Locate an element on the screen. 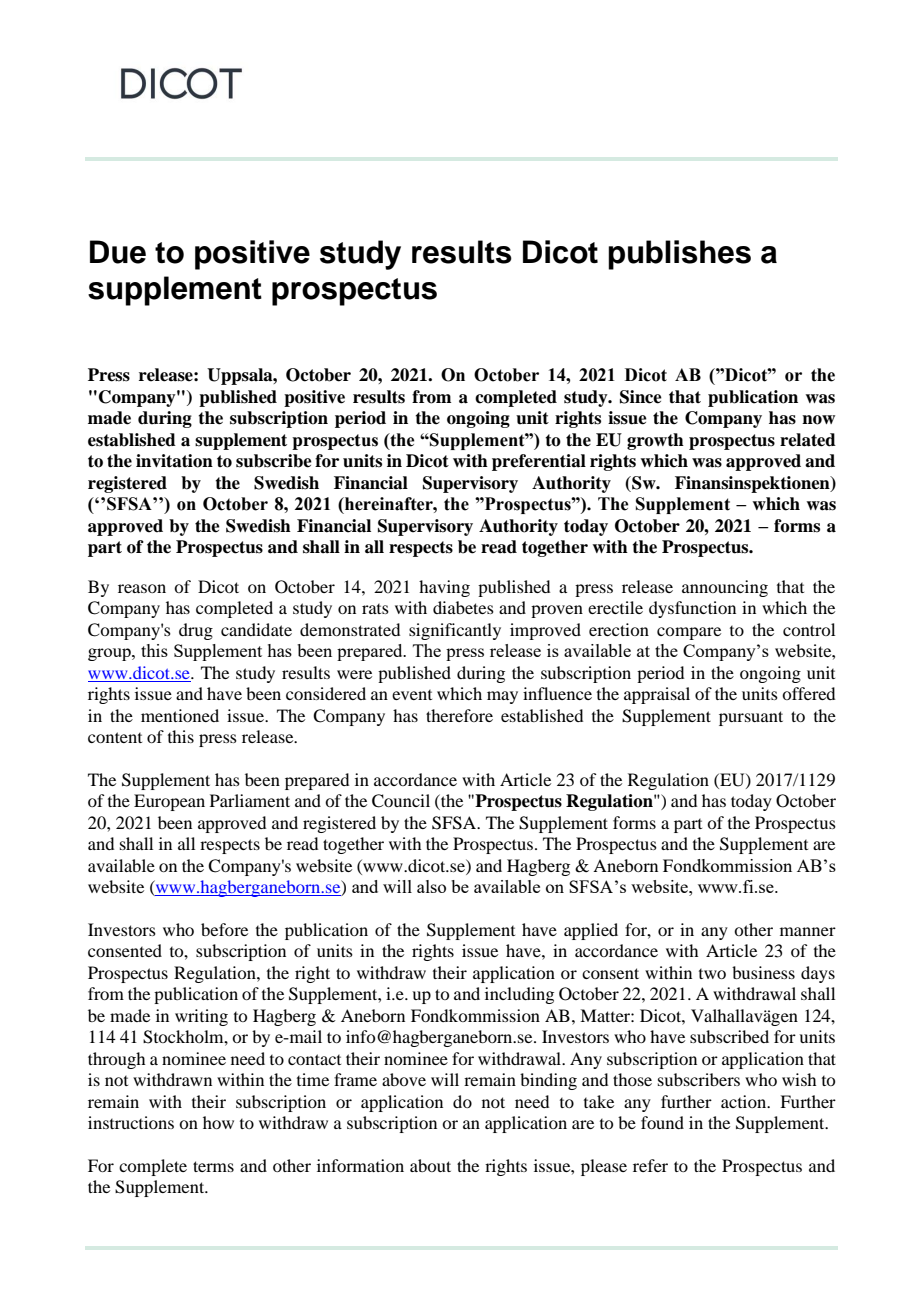 This screenshot has height=1308, width=924. reason is located at coordinates (142, 588).
